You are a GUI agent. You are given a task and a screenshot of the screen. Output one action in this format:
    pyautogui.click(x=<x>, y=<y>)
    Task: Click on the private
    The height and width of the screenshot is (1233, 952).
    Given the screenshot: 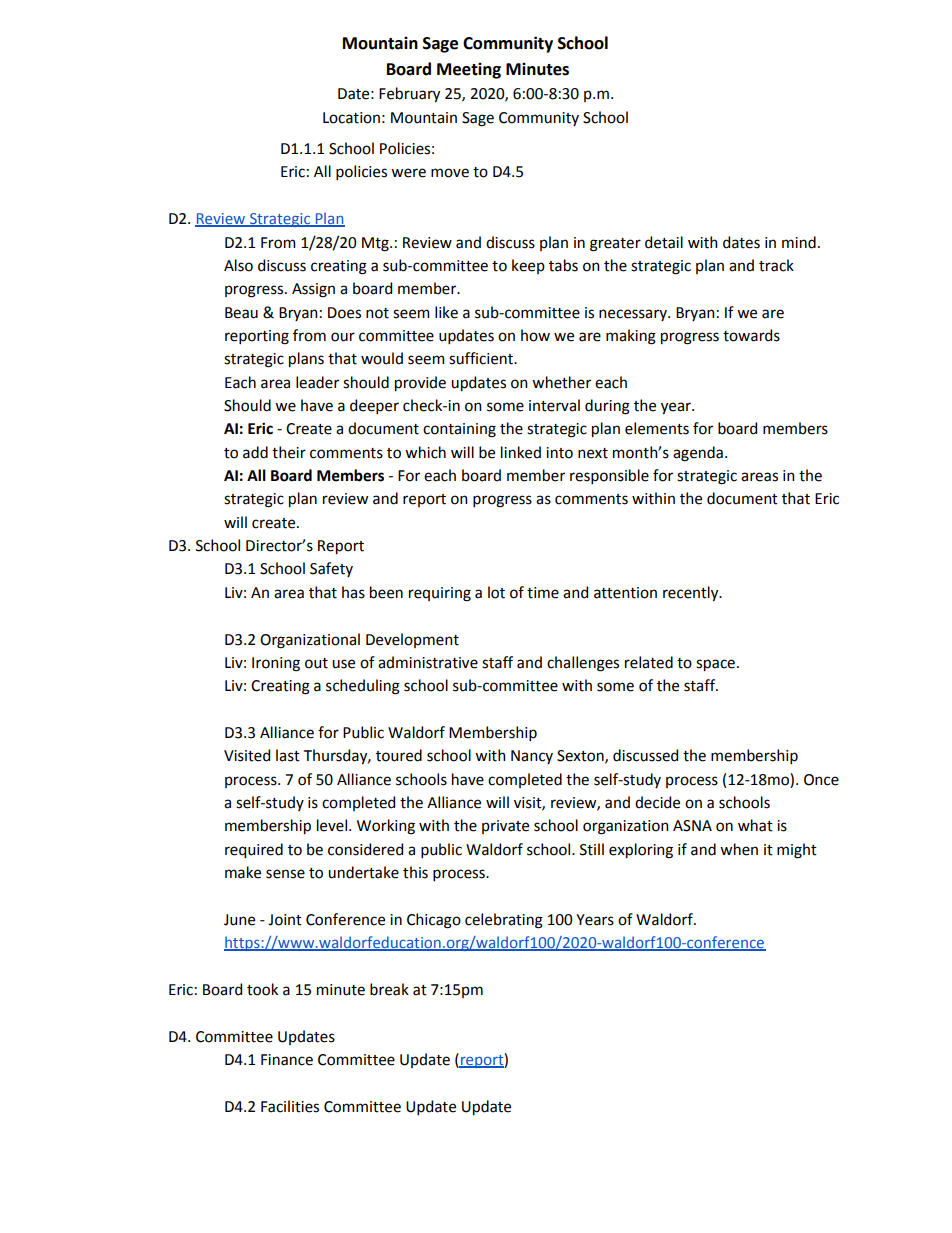 What is the action you would take?
    pyautogui.click(x=505, y=827)
